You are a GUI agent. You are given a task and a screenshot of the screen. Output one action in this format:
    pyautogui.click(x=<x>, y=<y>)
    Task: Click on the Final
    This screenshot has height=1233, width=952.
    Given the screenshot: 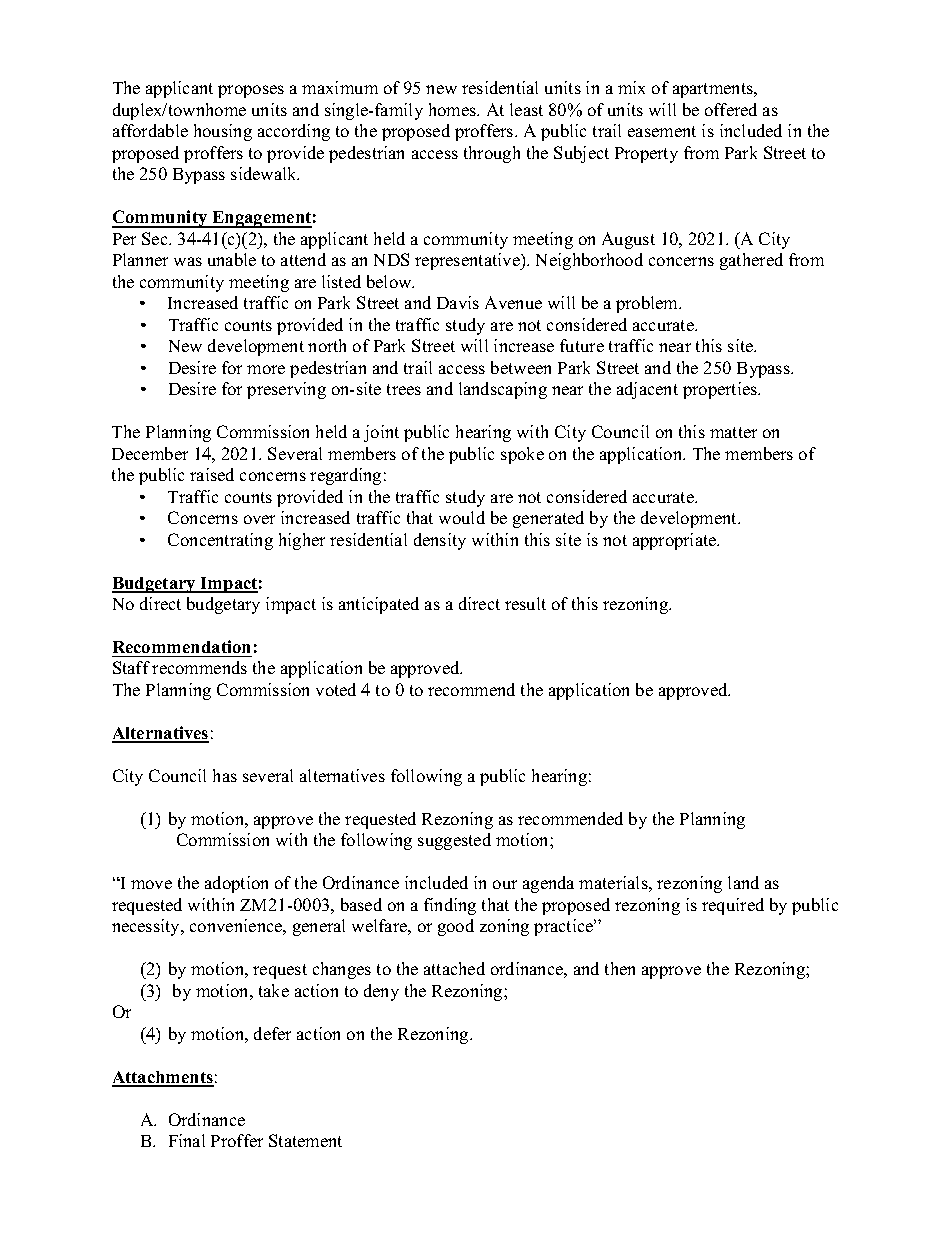 What is the action you would take?
    pyautogui.click(x=187, y=1140)
